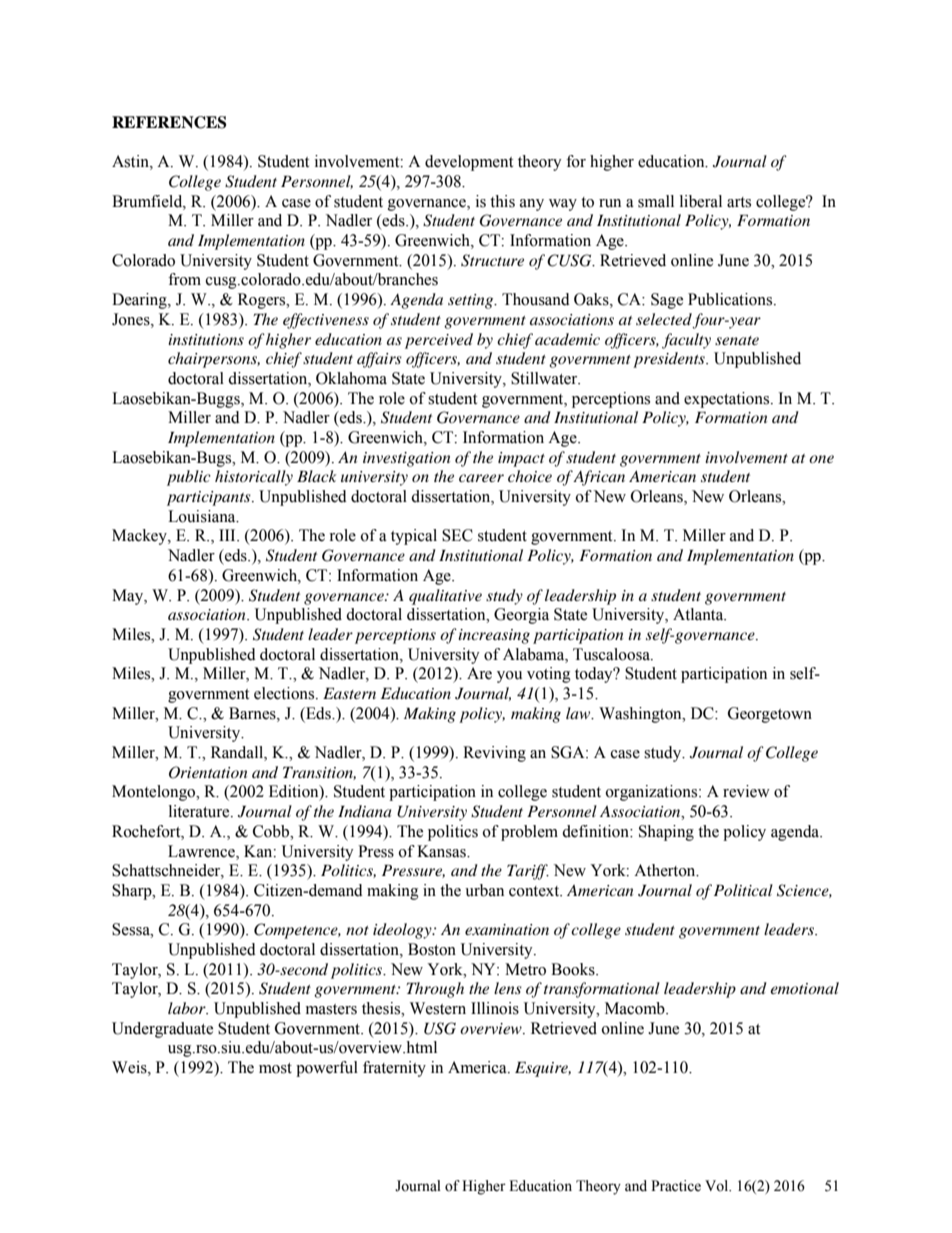  I want to click on Kansas, so click(442, 851).
